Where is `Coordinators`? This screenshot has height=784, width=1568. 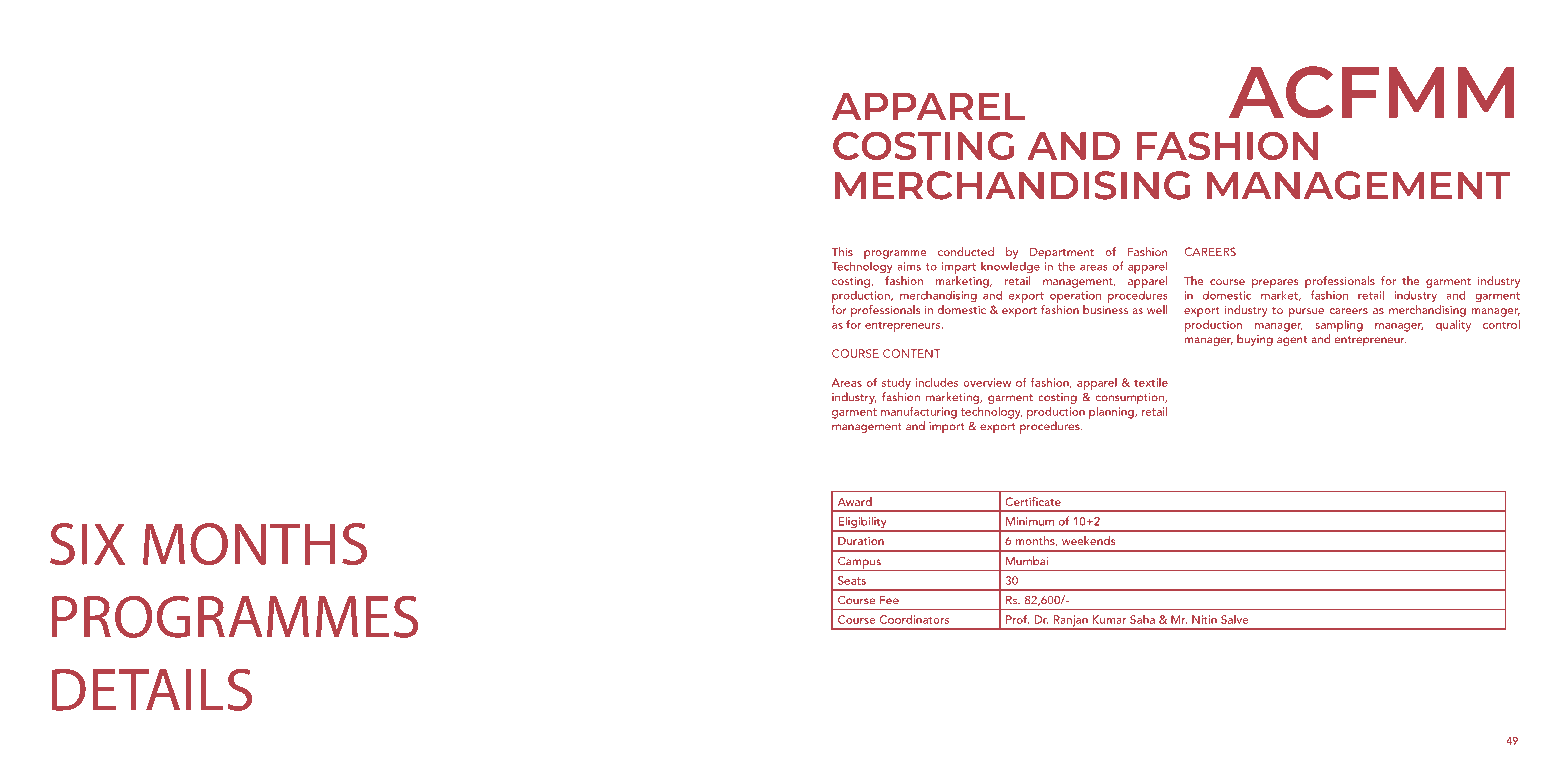
Coordinators is located at coordinates (914, 619).
